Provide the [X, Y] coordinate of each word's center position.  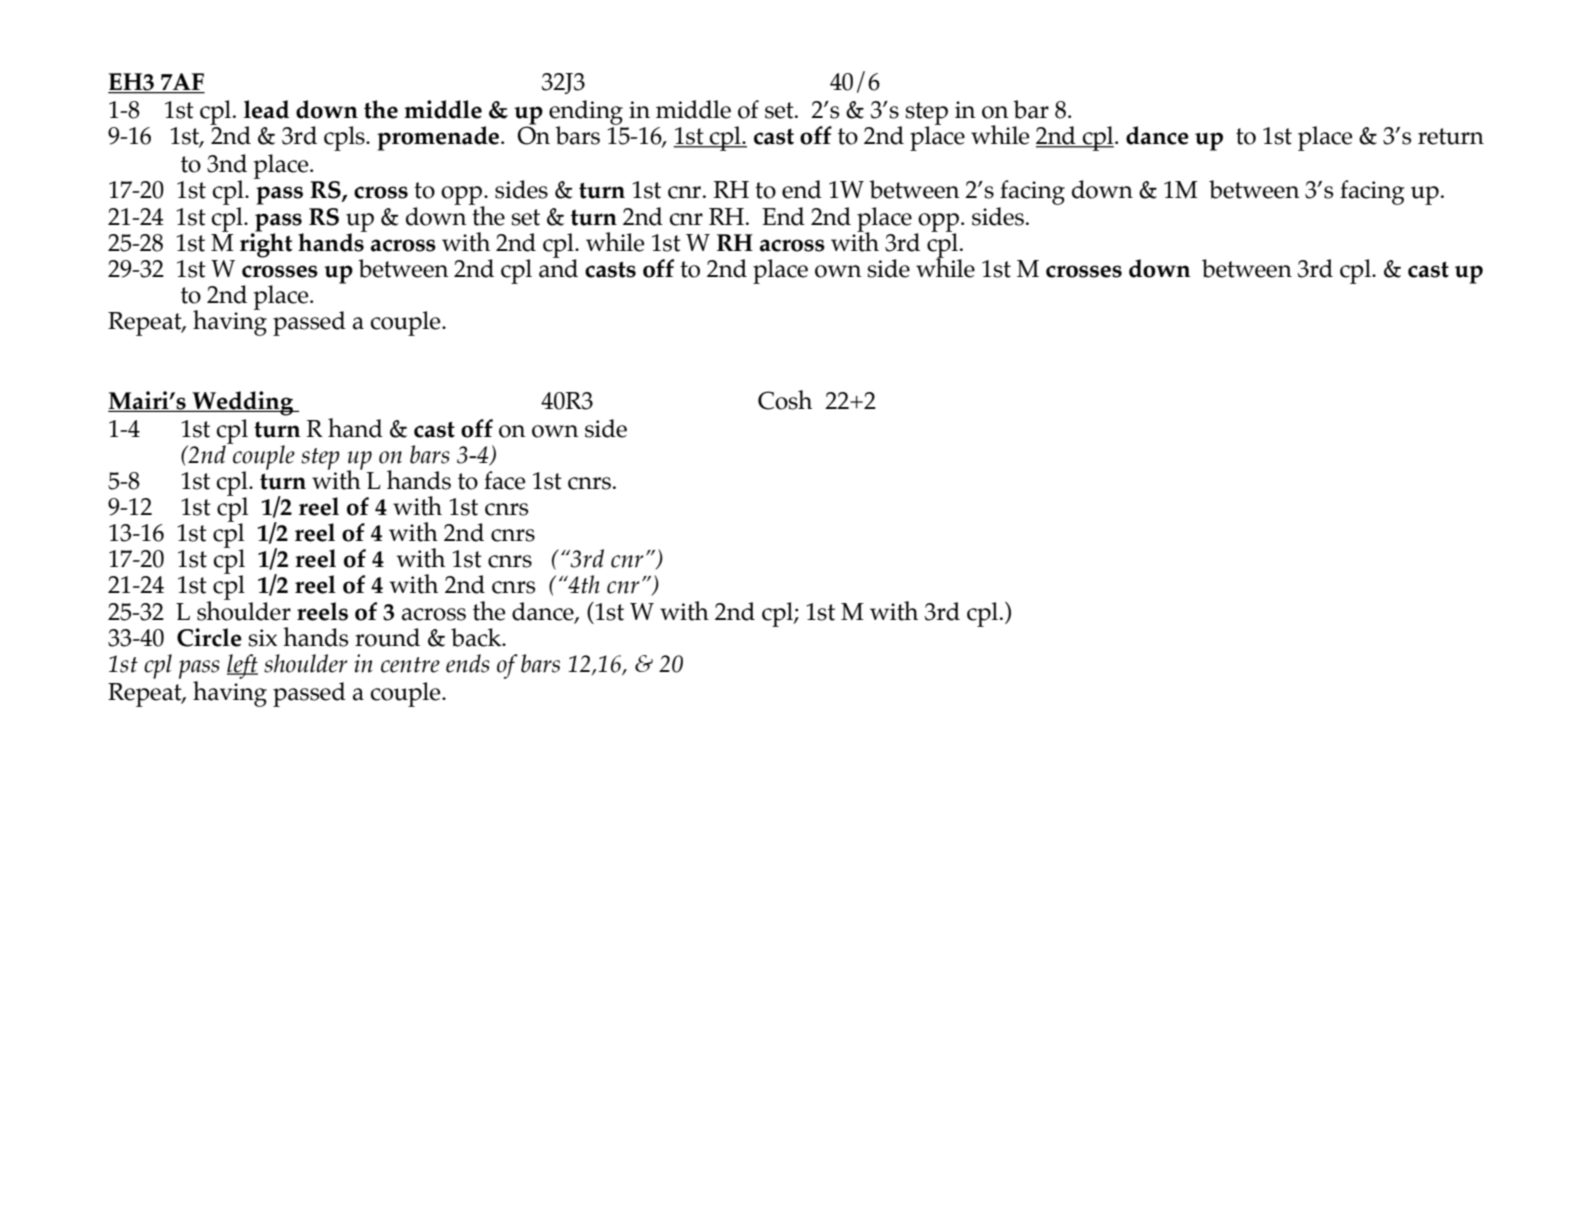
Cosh [785, 400]
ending [586, 113]
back [477, 637]
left [242, 666]
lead [266, 109]
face [504, 480]
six [263, 638]
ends [468, 663]
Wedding [243, 403]
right [266, 244]
